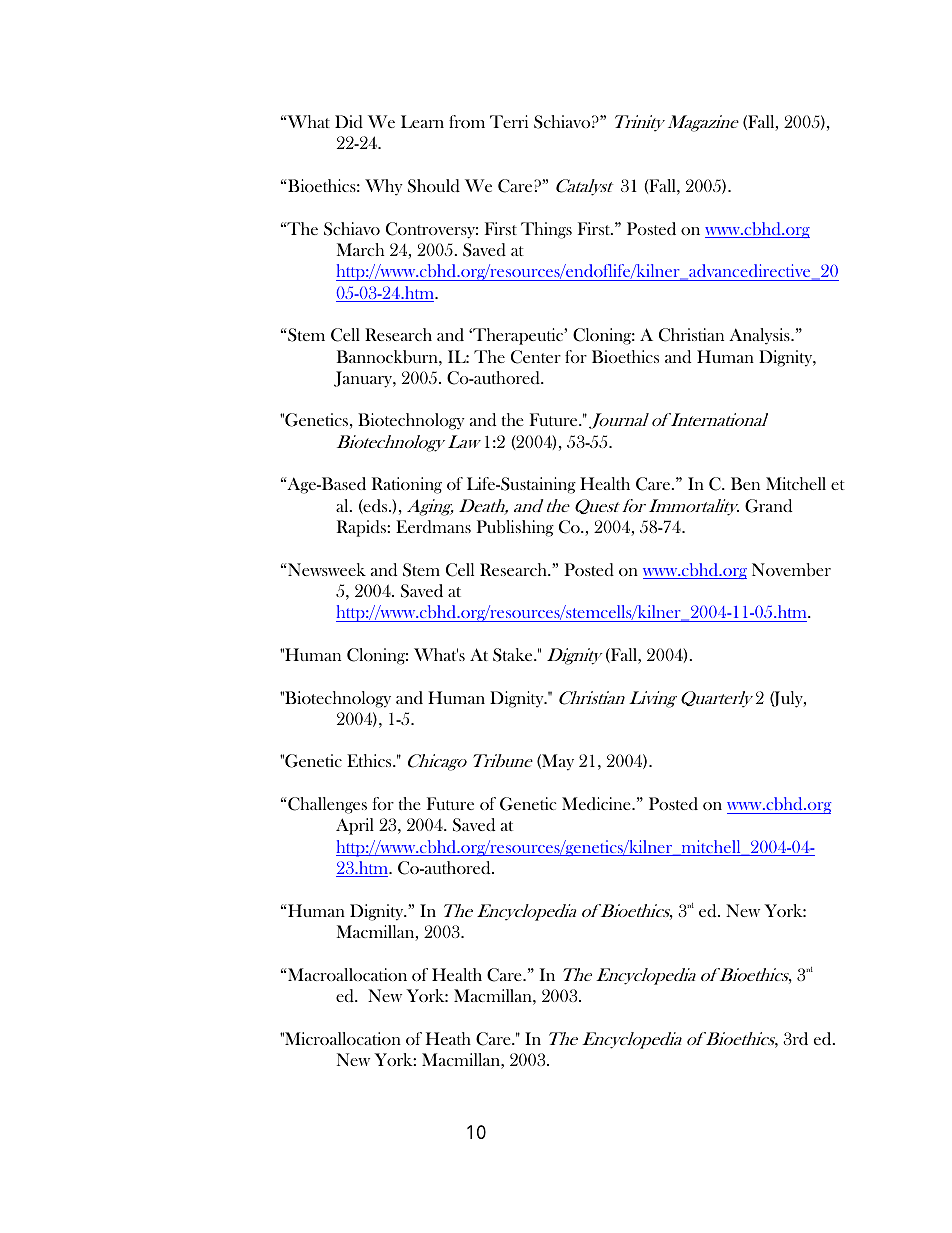 Image resolution: width=952 pixels, height=1233 pixels. What do you see at coordinates (597, 803) in the screenshot?
I see `Medicine` at bounding box center [597, 803].
